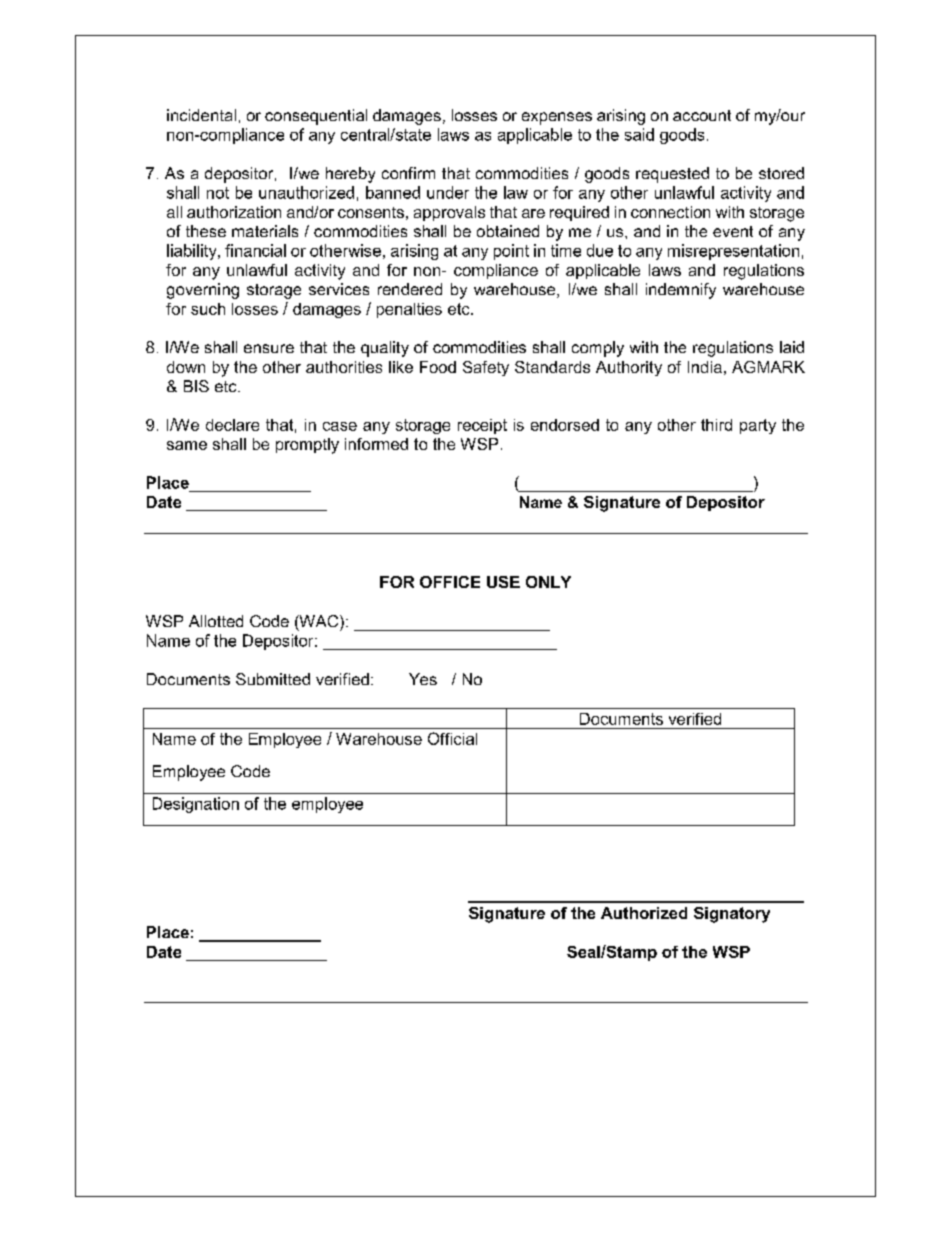 The width and height of the screenshot is (952, 1233). What do you see at coordinates (702, 115) in the screenshot?
I see `account` at bounding box center [702, 115].
